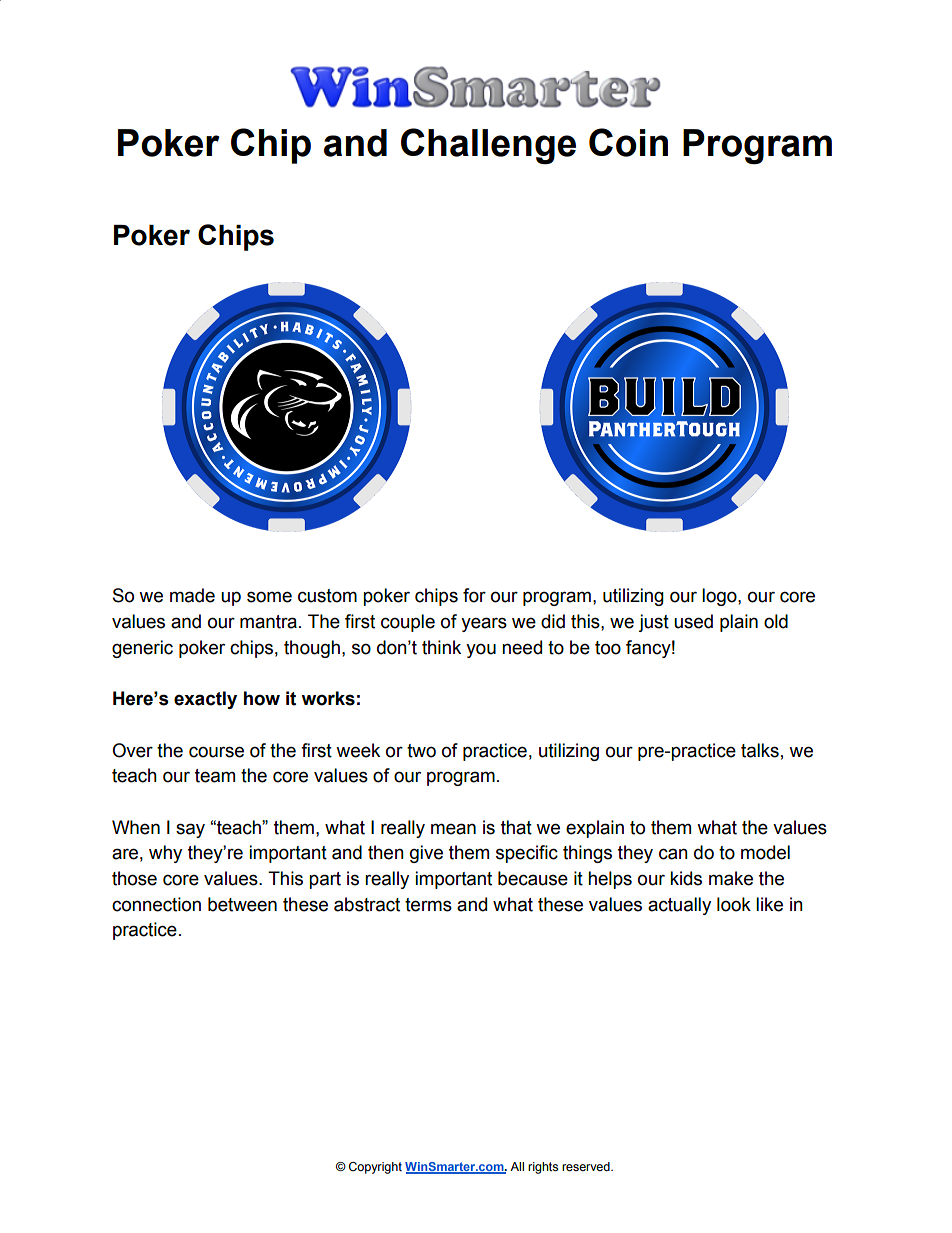 The height and width of the document is (1233, 952). Describe the element at coordinates (190, 830) in the document. I see `say` at that location.
